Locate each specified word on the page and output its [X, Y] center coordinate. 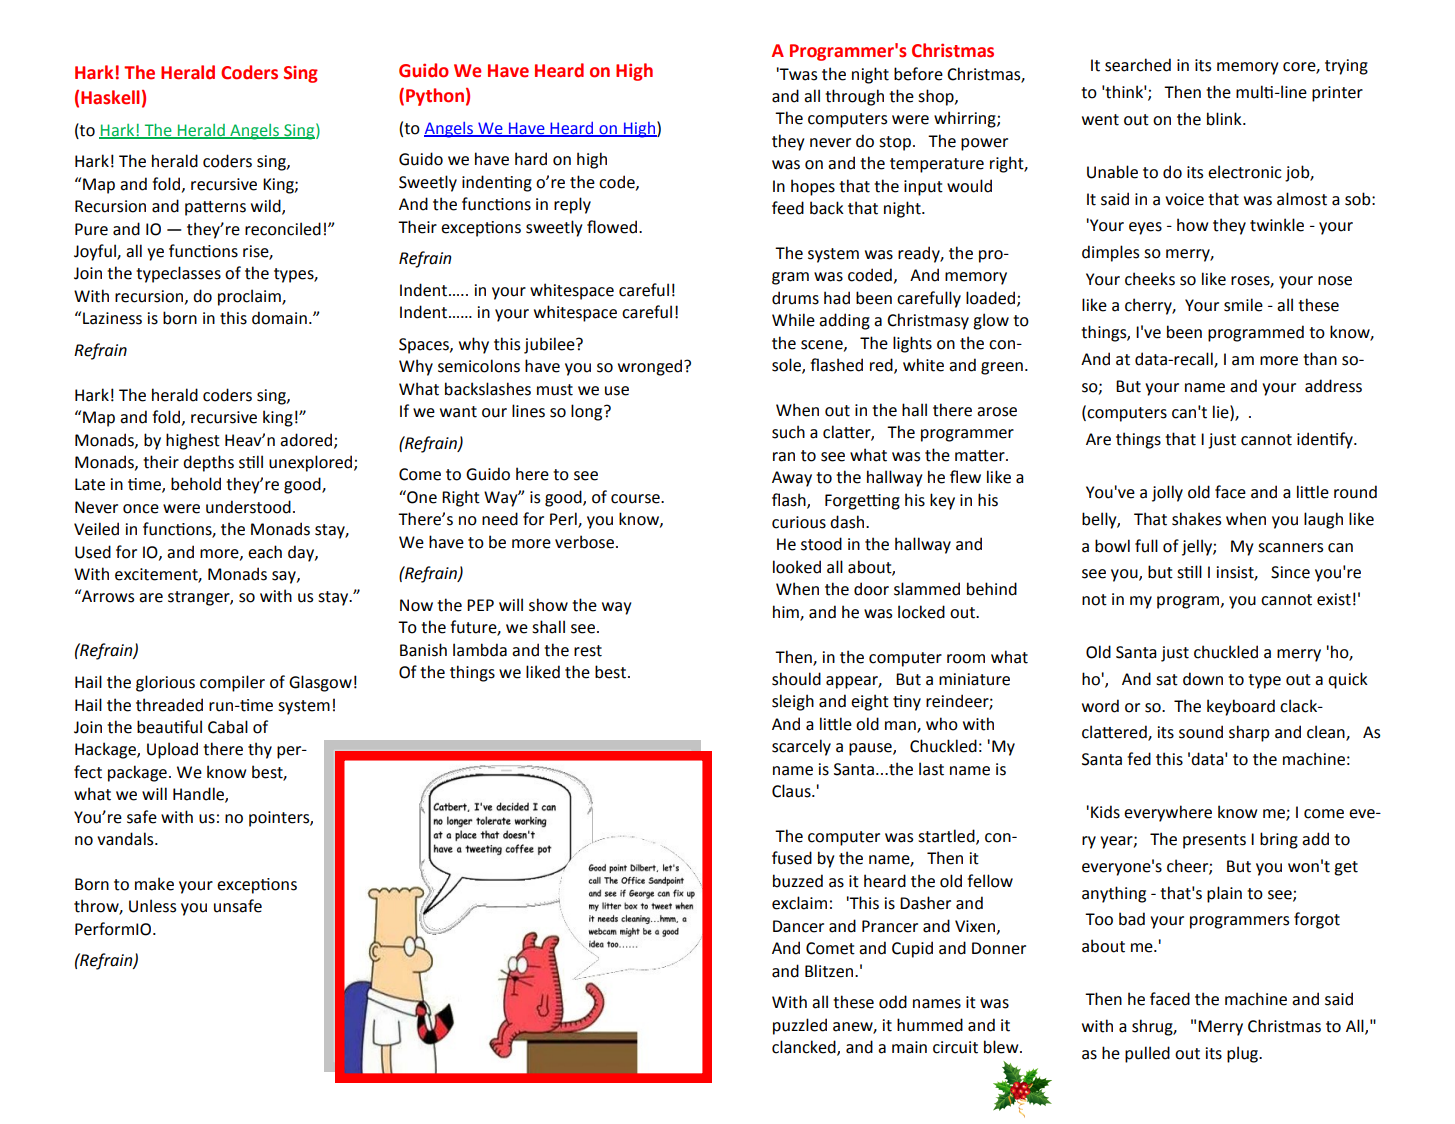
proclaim [250, 297]
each [265, 552]
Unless [152, 906]
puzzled [800, 1026]
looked [797, 567]
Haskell [110, 97]
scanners [1290, 548]
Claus [792, 791]
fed [1139, 759]
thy [260, 750]
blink [1225, 119]
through [854, 97]
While [793, 320]
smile [1243, 305]
